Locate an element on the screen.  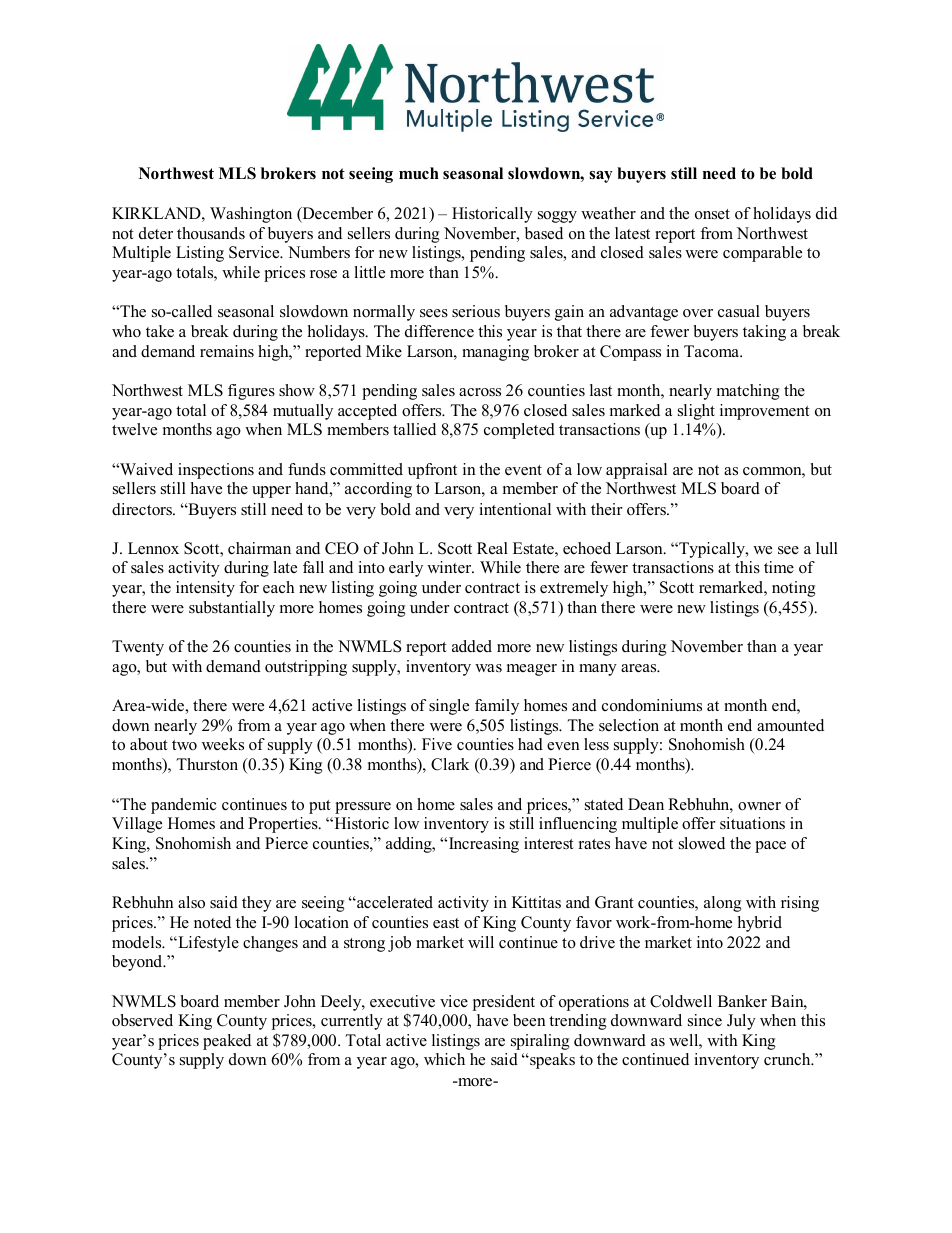
which is located at coordinates (444, 1059).
